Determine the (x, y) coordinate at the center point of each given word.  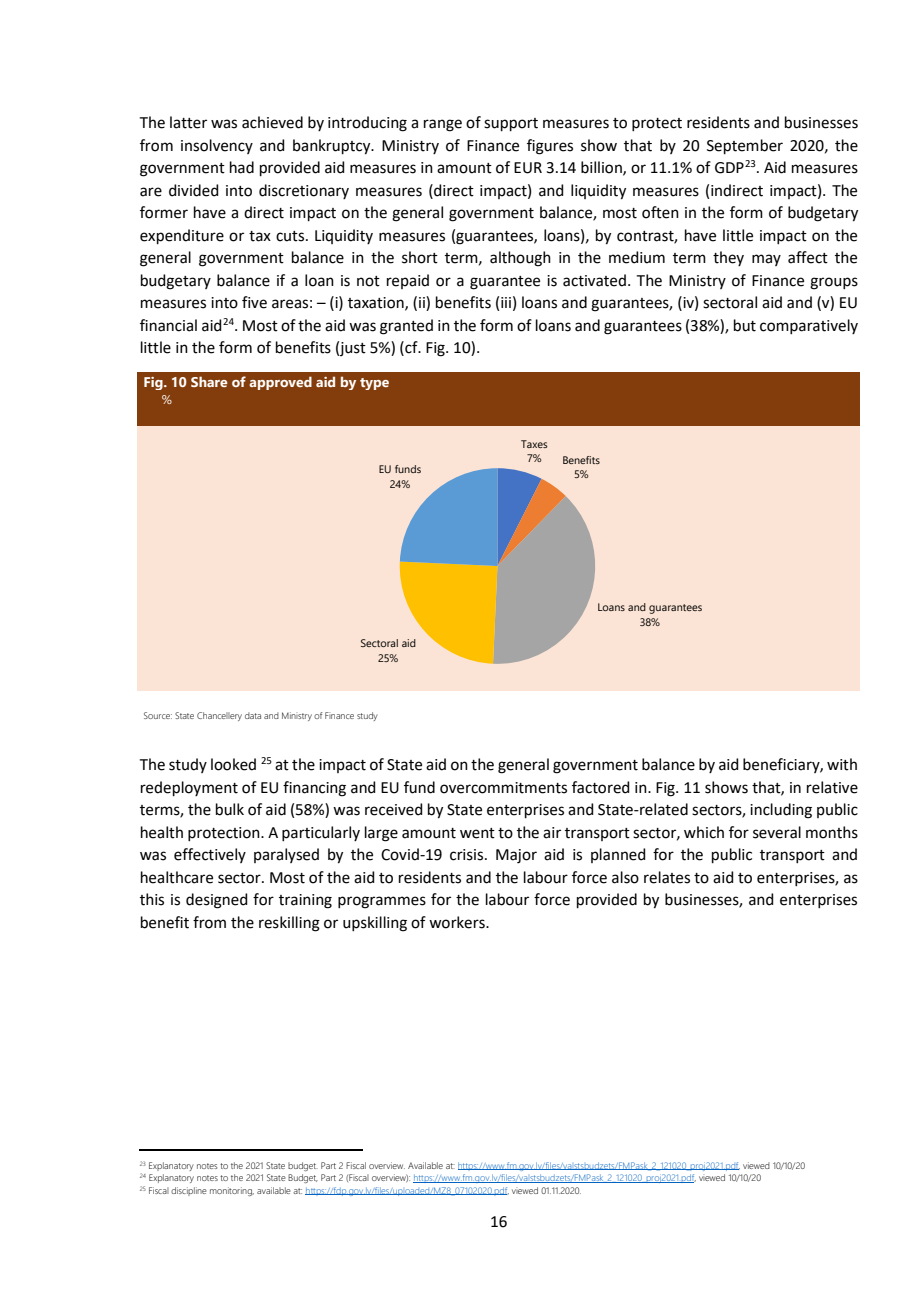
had (242, 167)
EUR (528, 168)
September (745, 146)
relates (667, 877)
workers (458, 922)
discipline (189, 1191)
